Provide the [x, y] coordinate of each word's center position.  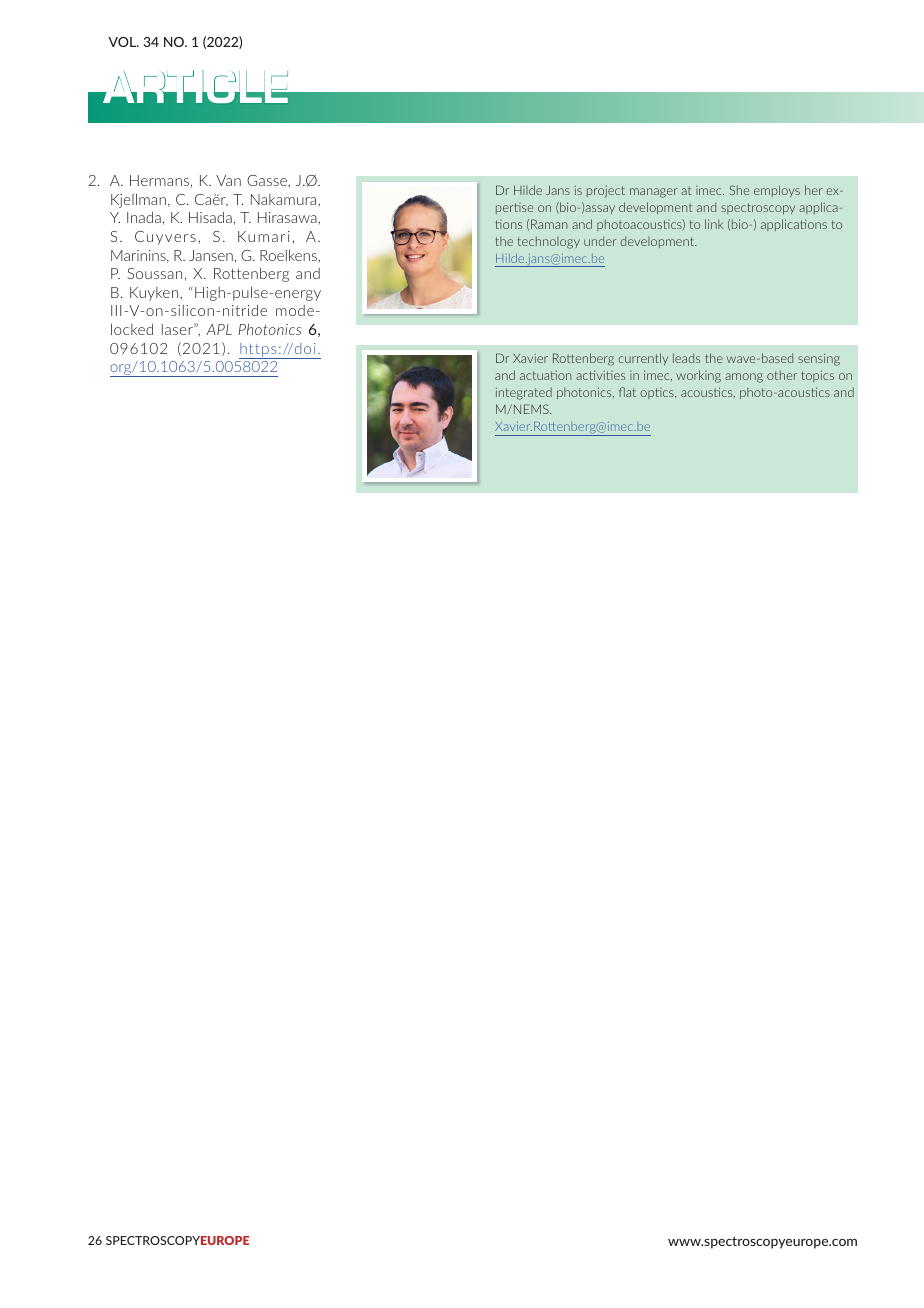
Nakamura [285, 199]
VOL [123, 42]
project [606, 192]
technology [549, 242]
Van [228, 180]
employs [777, 191]
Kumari [264, 236]
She [739, 190]
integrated [524, 393]
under [600, 241]
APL [219, 329]
